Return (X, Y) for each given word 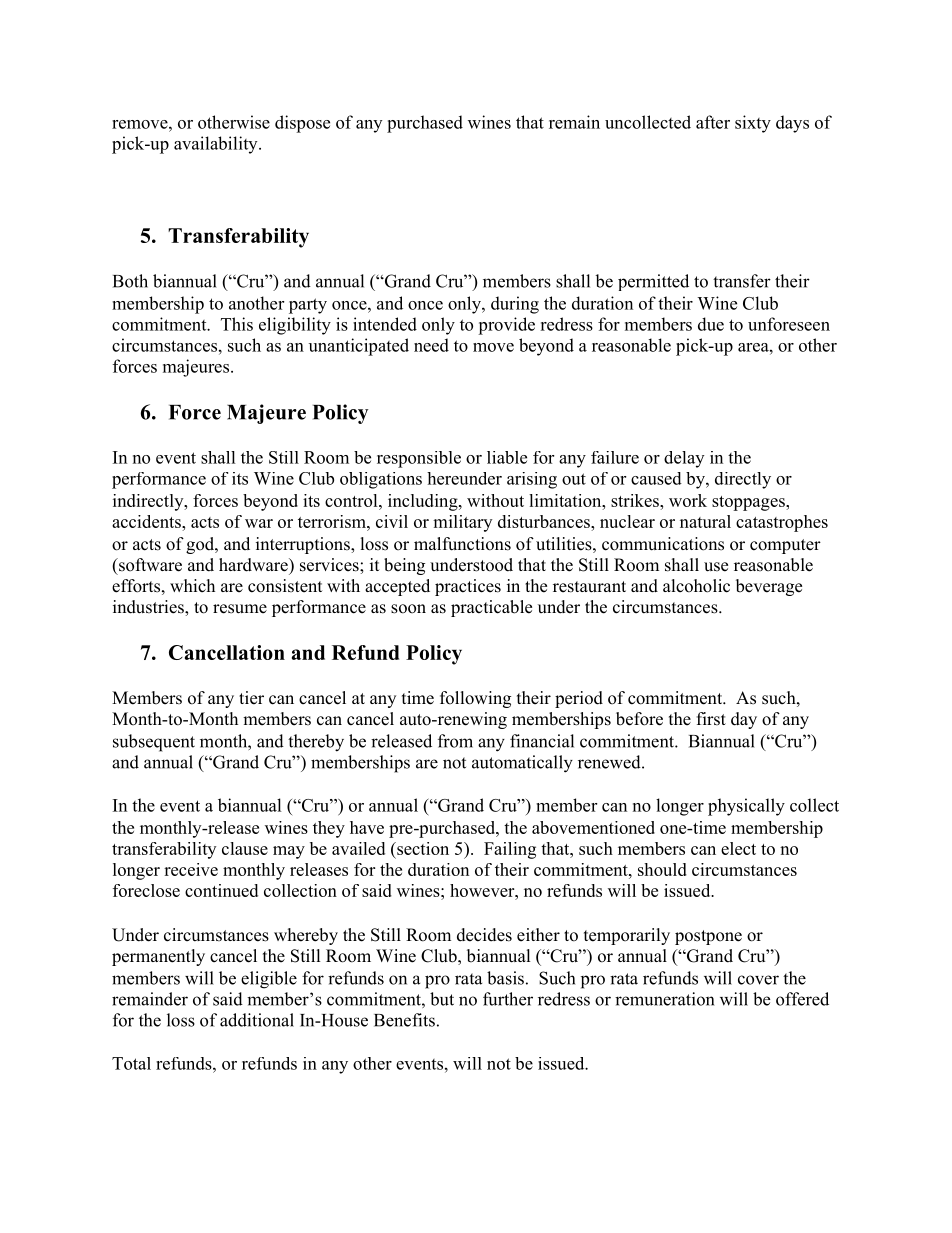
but (442, 999)
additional (257, 1020)
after (713, 122)
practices (468, 587)
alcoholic (696, 586)
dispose (302, 124)
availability (217, 145)
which (192, 585)
